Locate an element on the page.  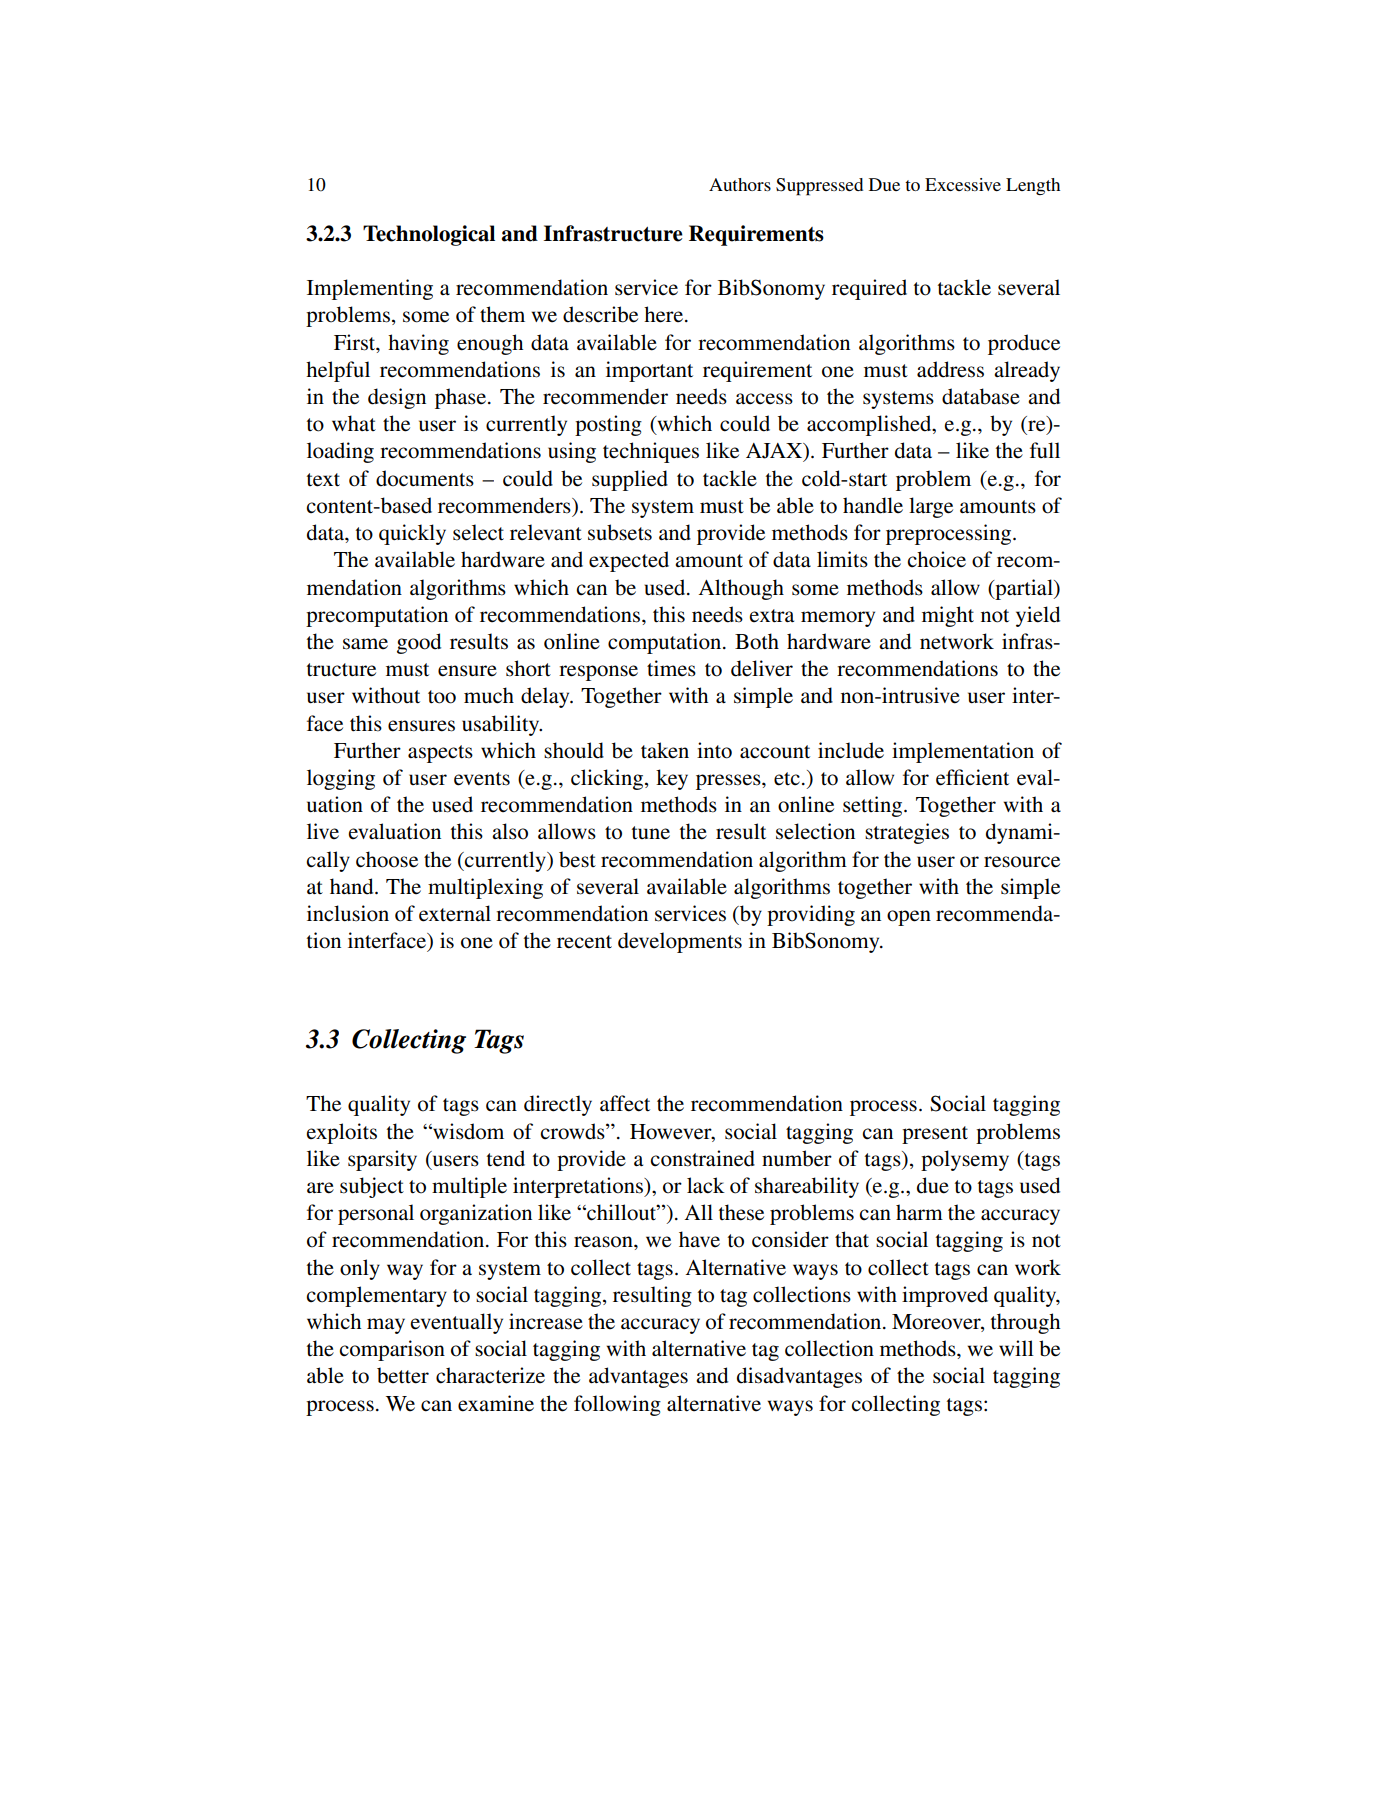
Authors is located at coordinates (740, 184).
